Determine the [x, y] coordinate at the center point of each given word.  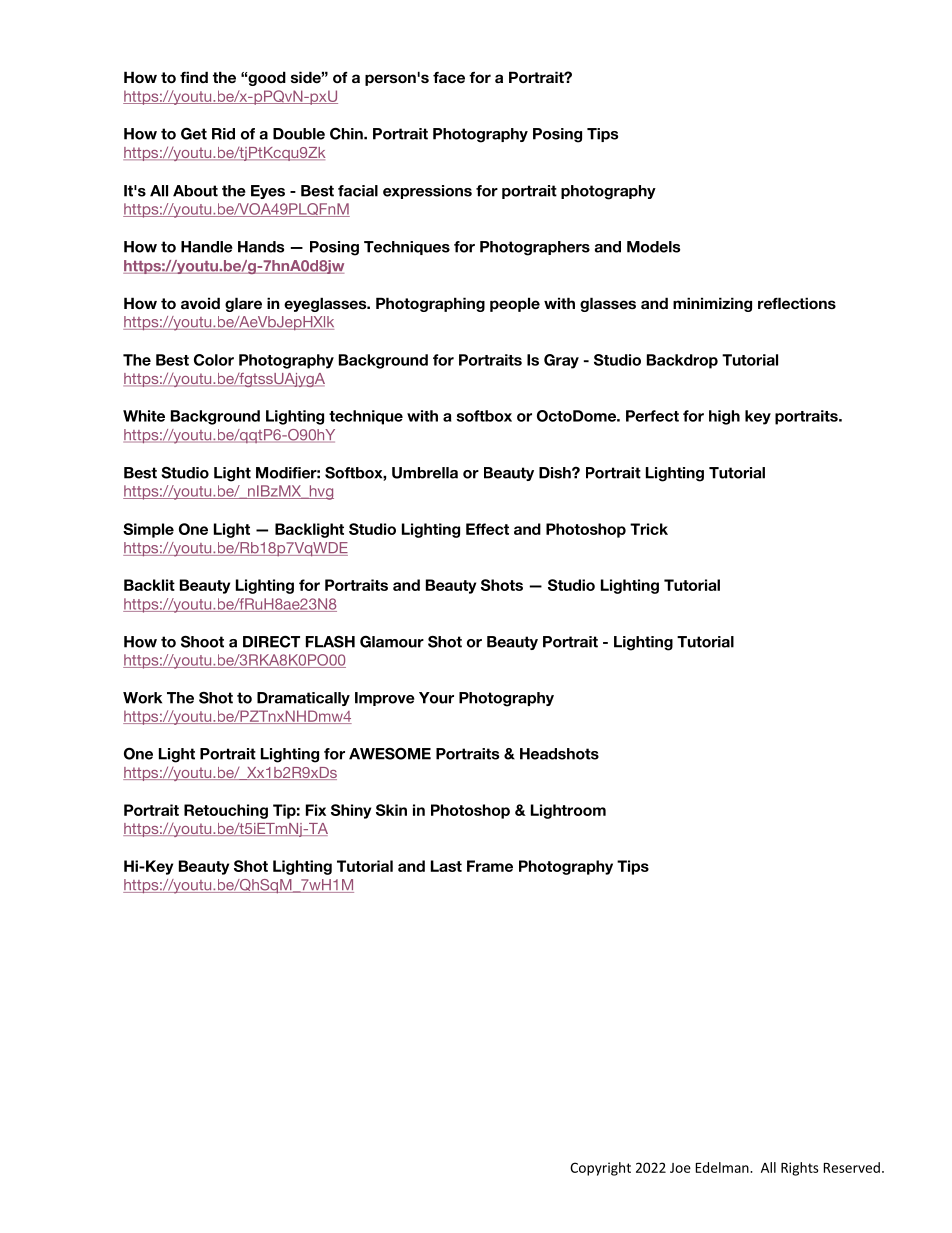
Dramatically [303, 699]
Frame [490, 866]
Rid [223, 134]
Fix [316, 810]
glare [243, 304]
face [449, 77]
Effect [487, 529]
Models [653, 247]
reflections [797, 303]
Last [446, 866]
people [515, 304]
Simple [148, 530]
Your [436, 698]
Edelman [723, 1167]
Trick [649, 529]
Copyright [600, 1169]
